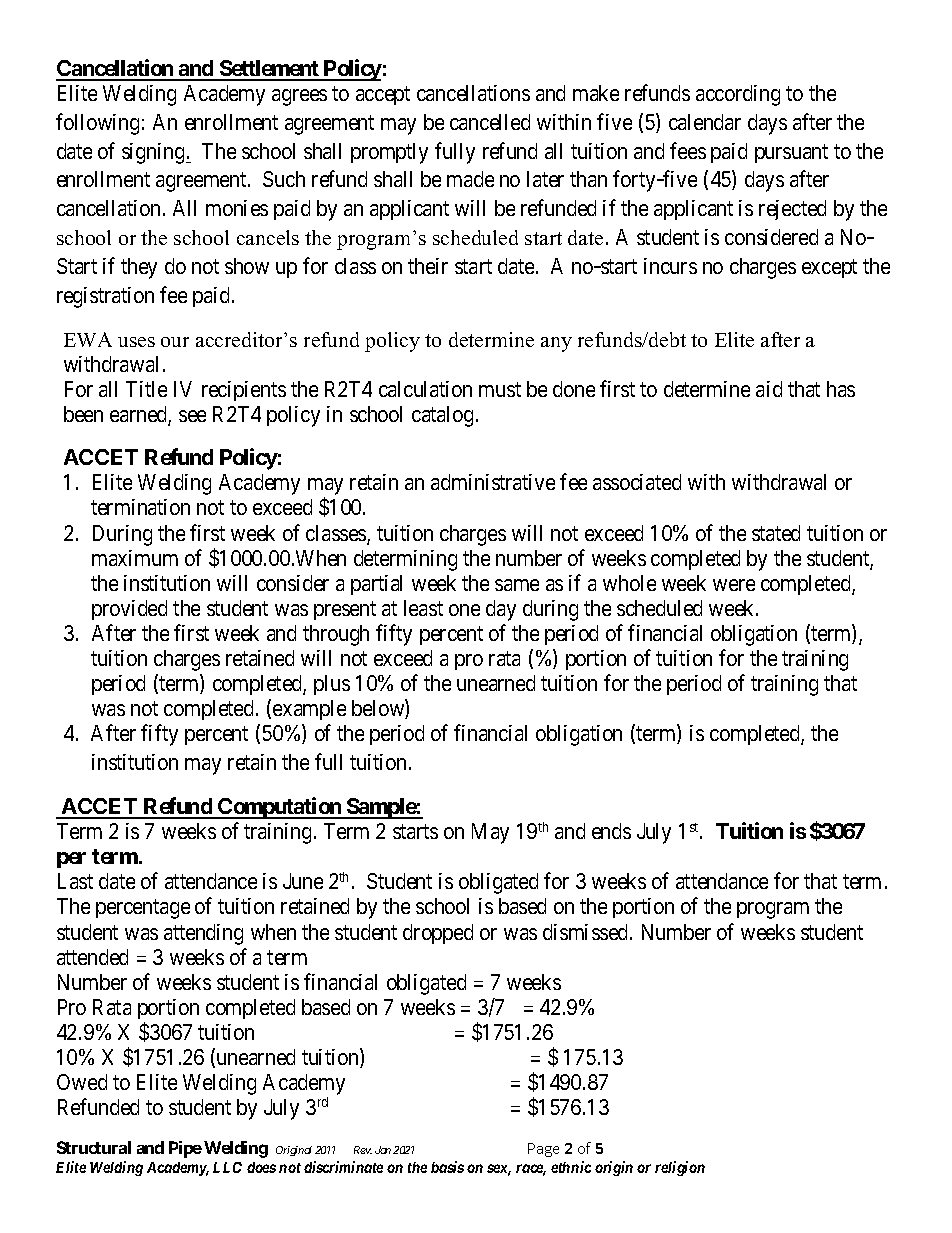 This document has width=952, height=1233. I want to click on calculation, so click(425, 389).
